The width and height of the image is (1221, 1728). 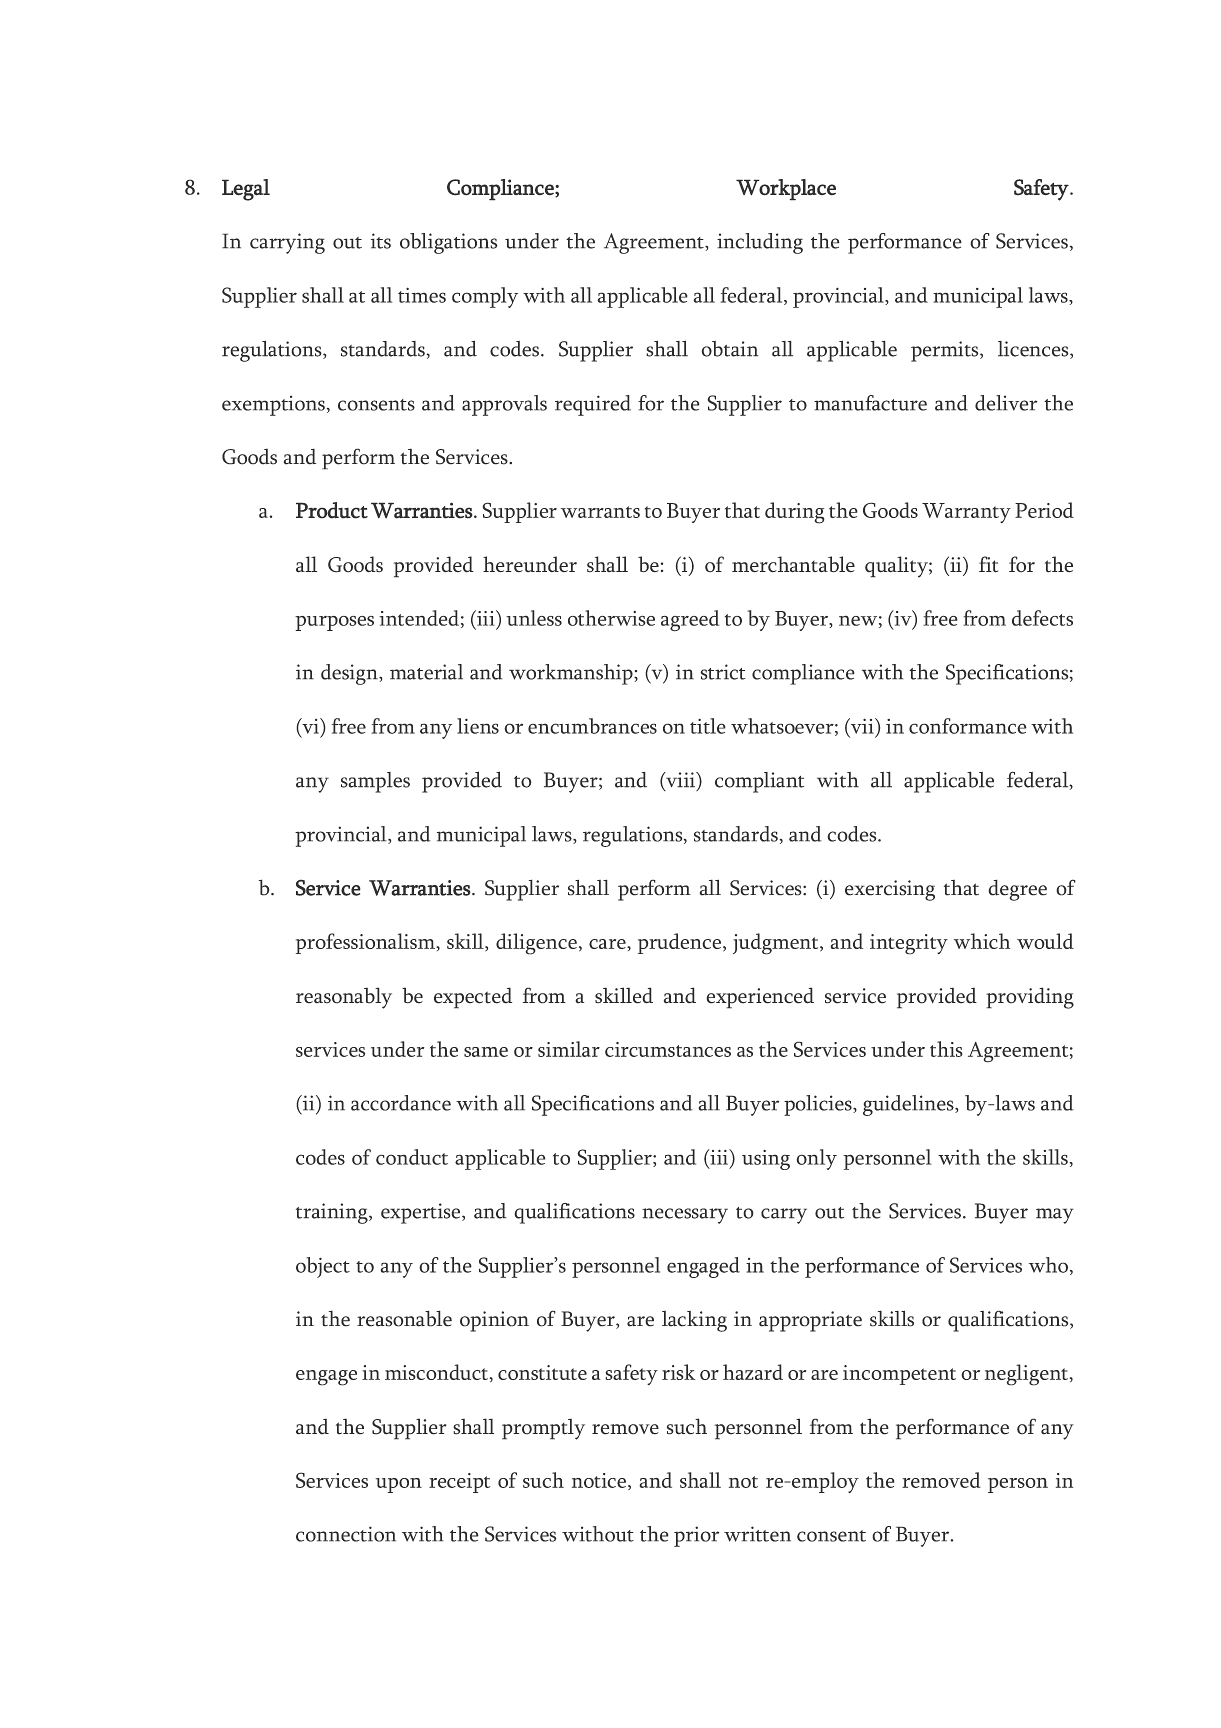 What do you see at coordinates (946, 351) in the image?
I see `permits` at bounding box center [946, 351].
